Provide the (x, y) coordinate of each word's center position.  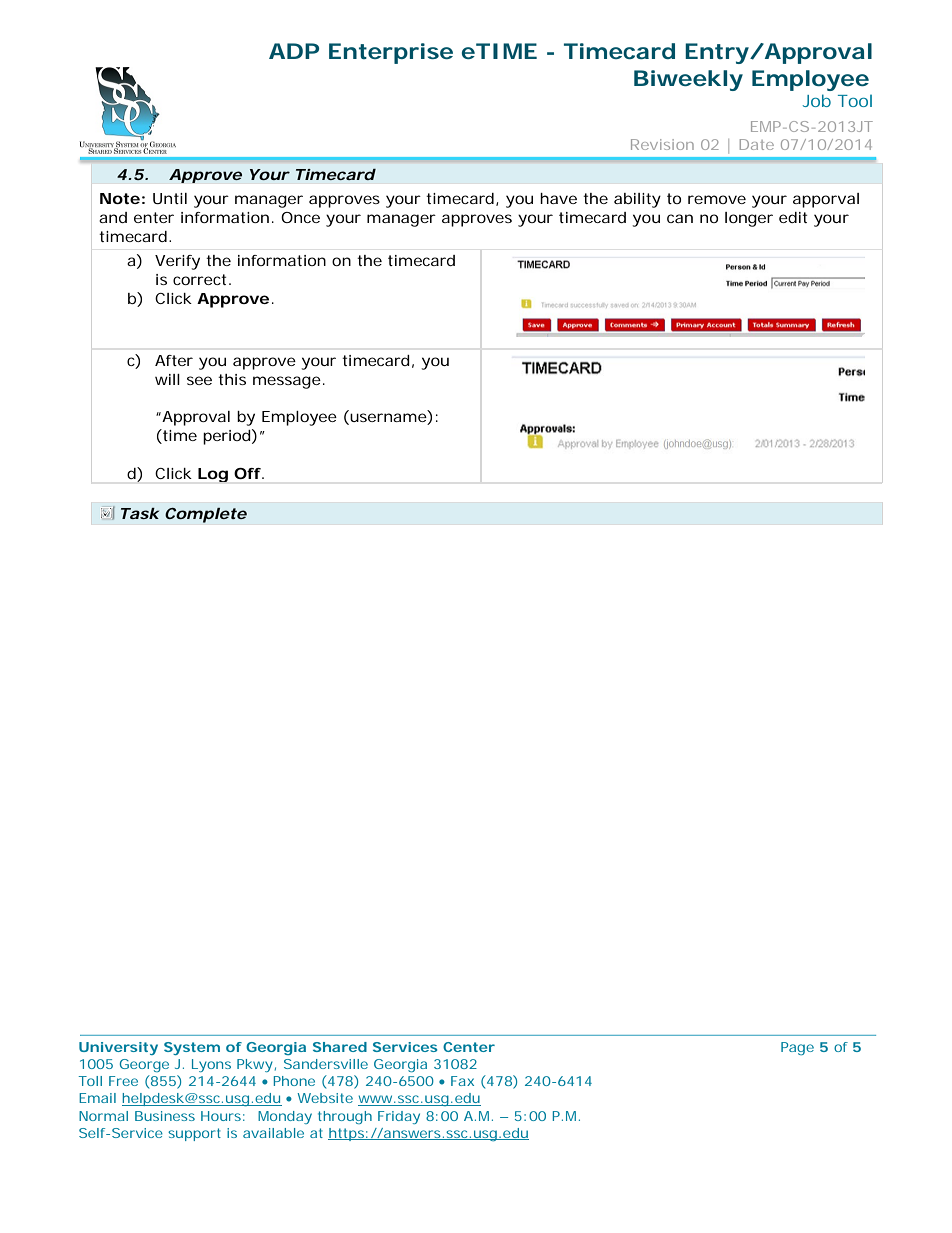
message (288, 382)
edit (793, 217)
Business (165, 1116)
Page (797, 1048)
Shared (340, 1047)
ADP (294, 51)
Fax (462, 1081)
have (558, 198)
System (192, 1048)
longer (749, 219)
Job (817, 100)
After (174, 360)
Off (249, 473)
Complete (206, 515)
